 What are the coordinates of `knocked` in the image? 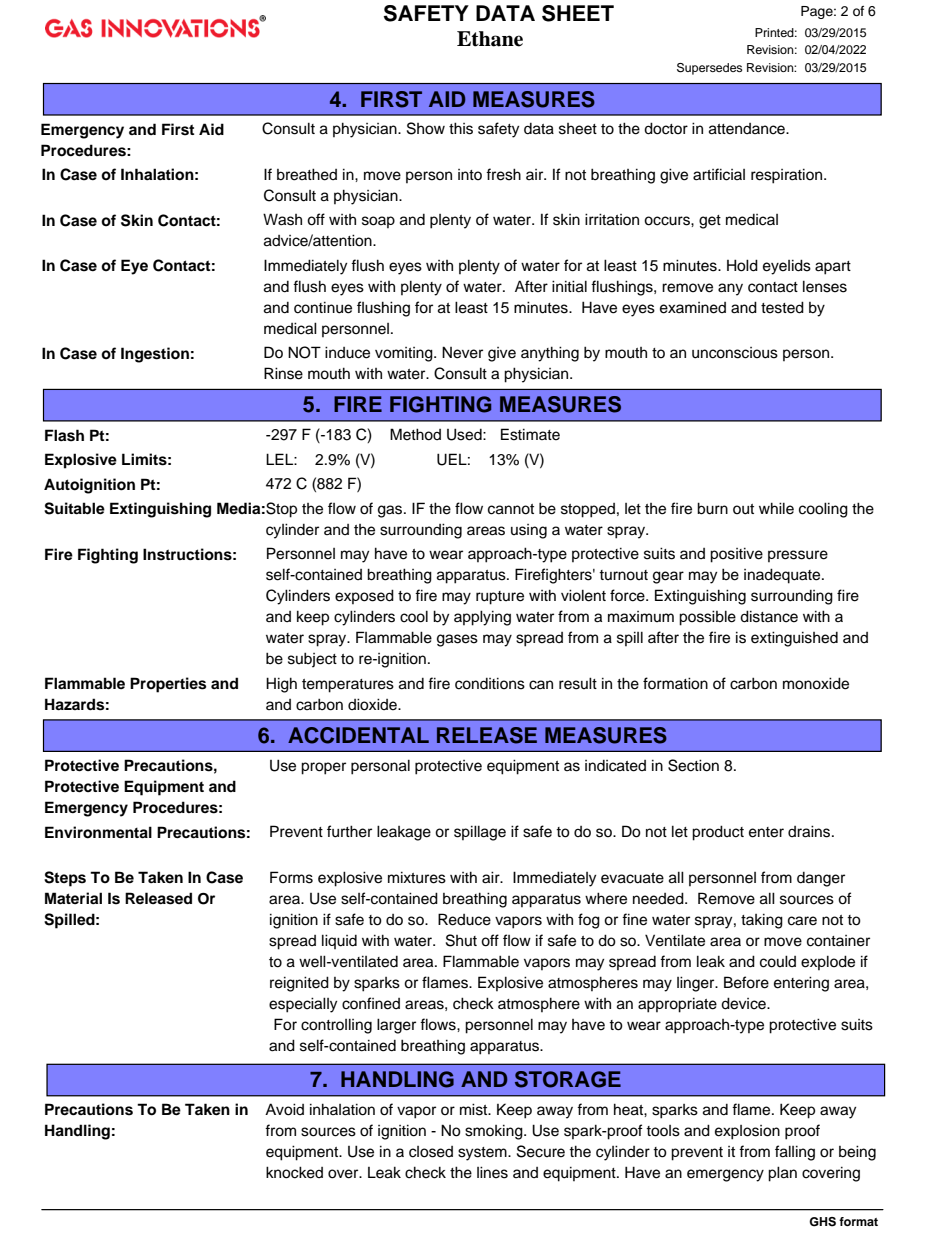 It's located at (294, 1172).
